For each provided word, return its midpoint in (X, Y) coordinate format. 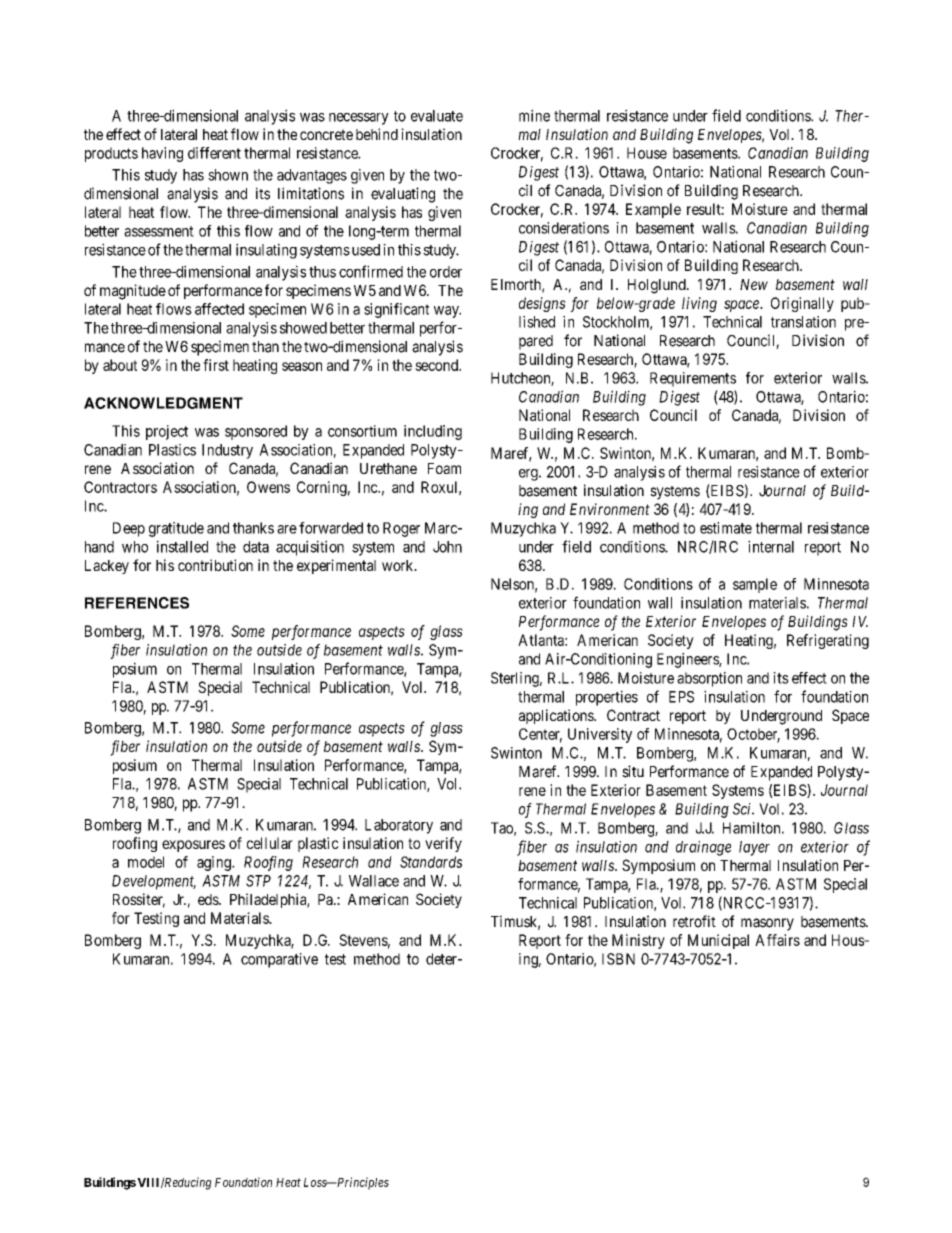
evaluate (437, 116)
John (447, 547)
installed (182, 546)
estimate (726, 528)
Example (653, 210)
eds (209, 899)
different (214, 153)
